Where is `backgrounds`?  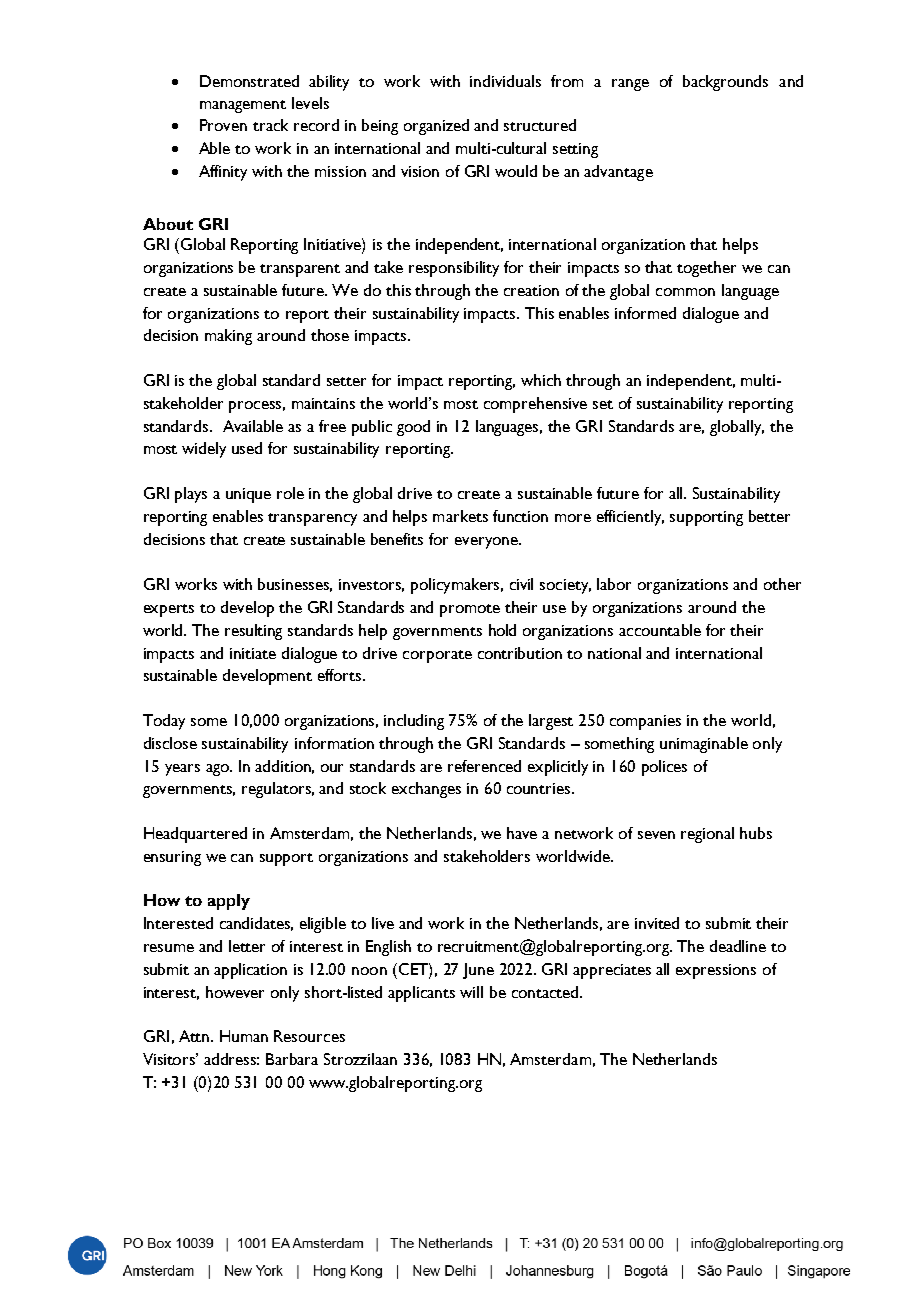 backgrounds is located at coordinates (725, 83).
